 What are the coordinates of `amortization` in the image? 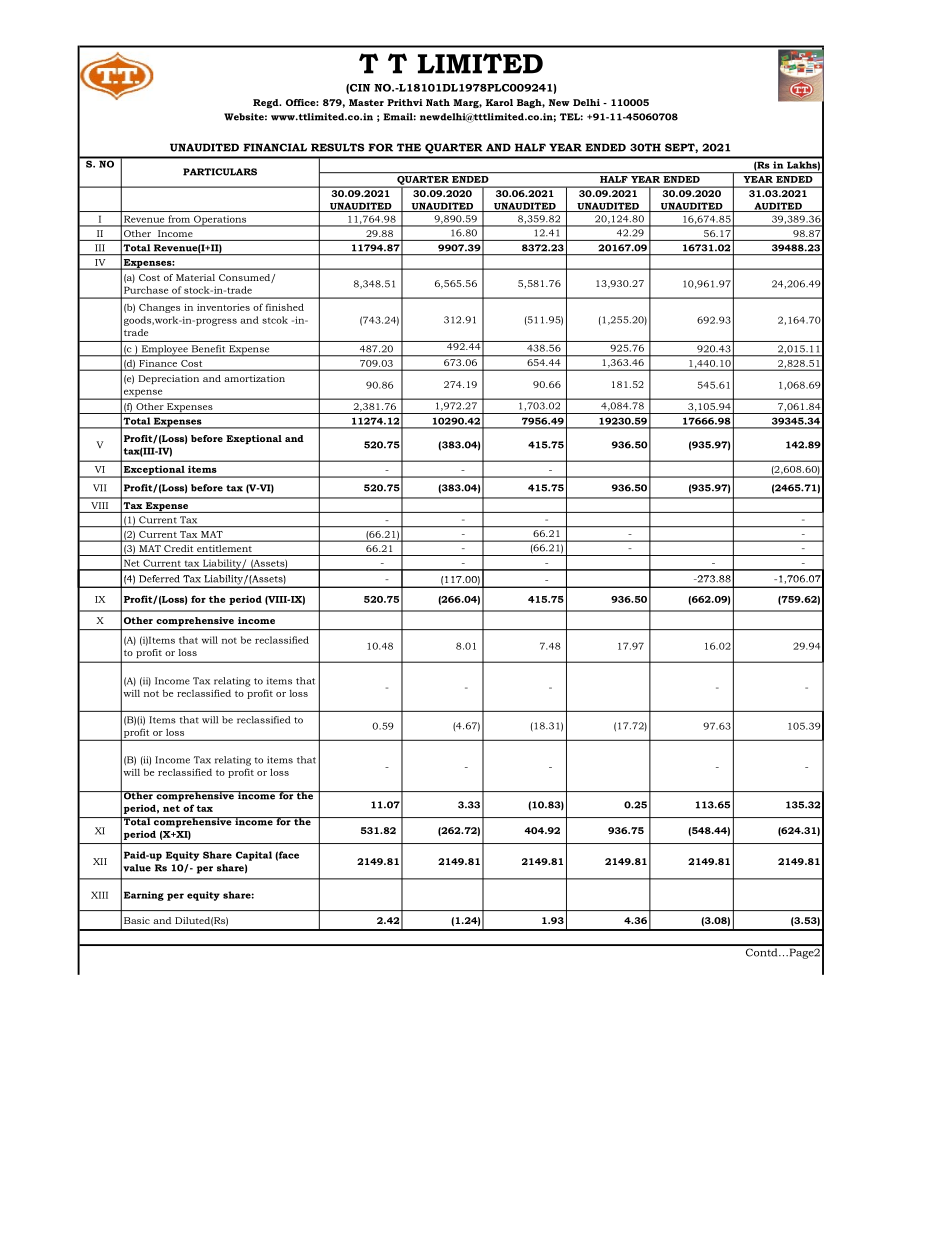 It's located at (254, 378).
